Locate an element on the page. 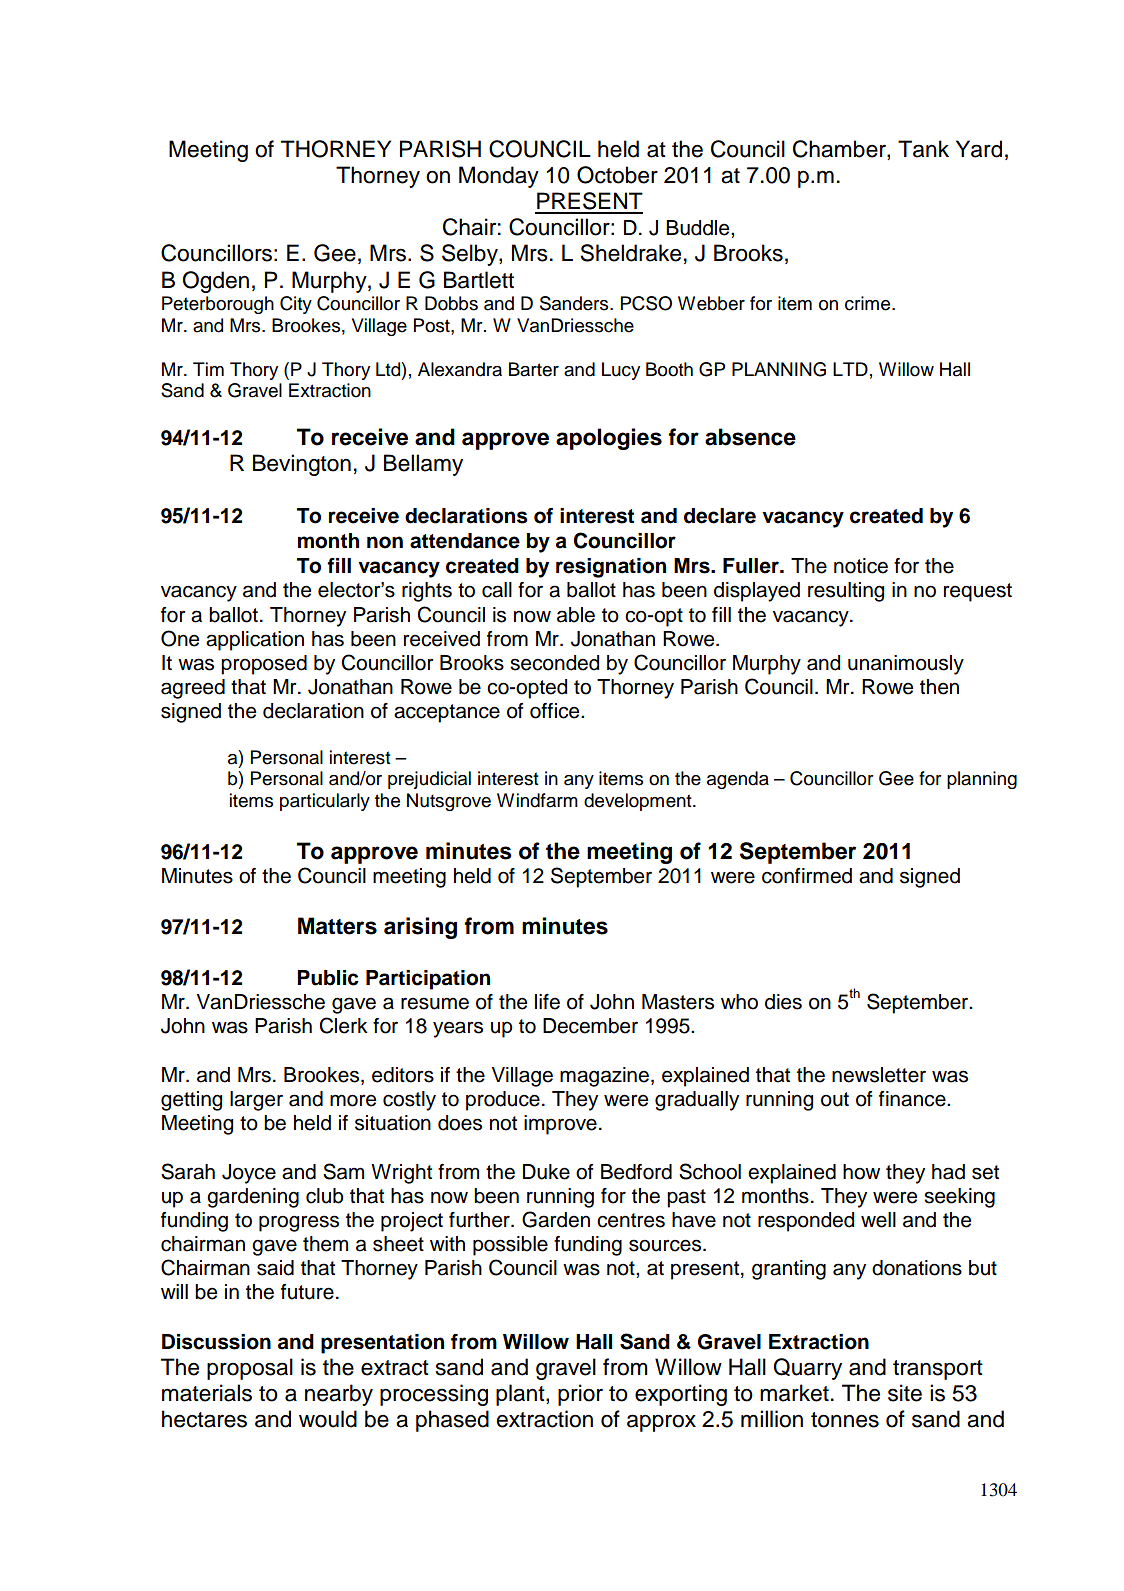  proposed is located at coordinates (264, 665).
